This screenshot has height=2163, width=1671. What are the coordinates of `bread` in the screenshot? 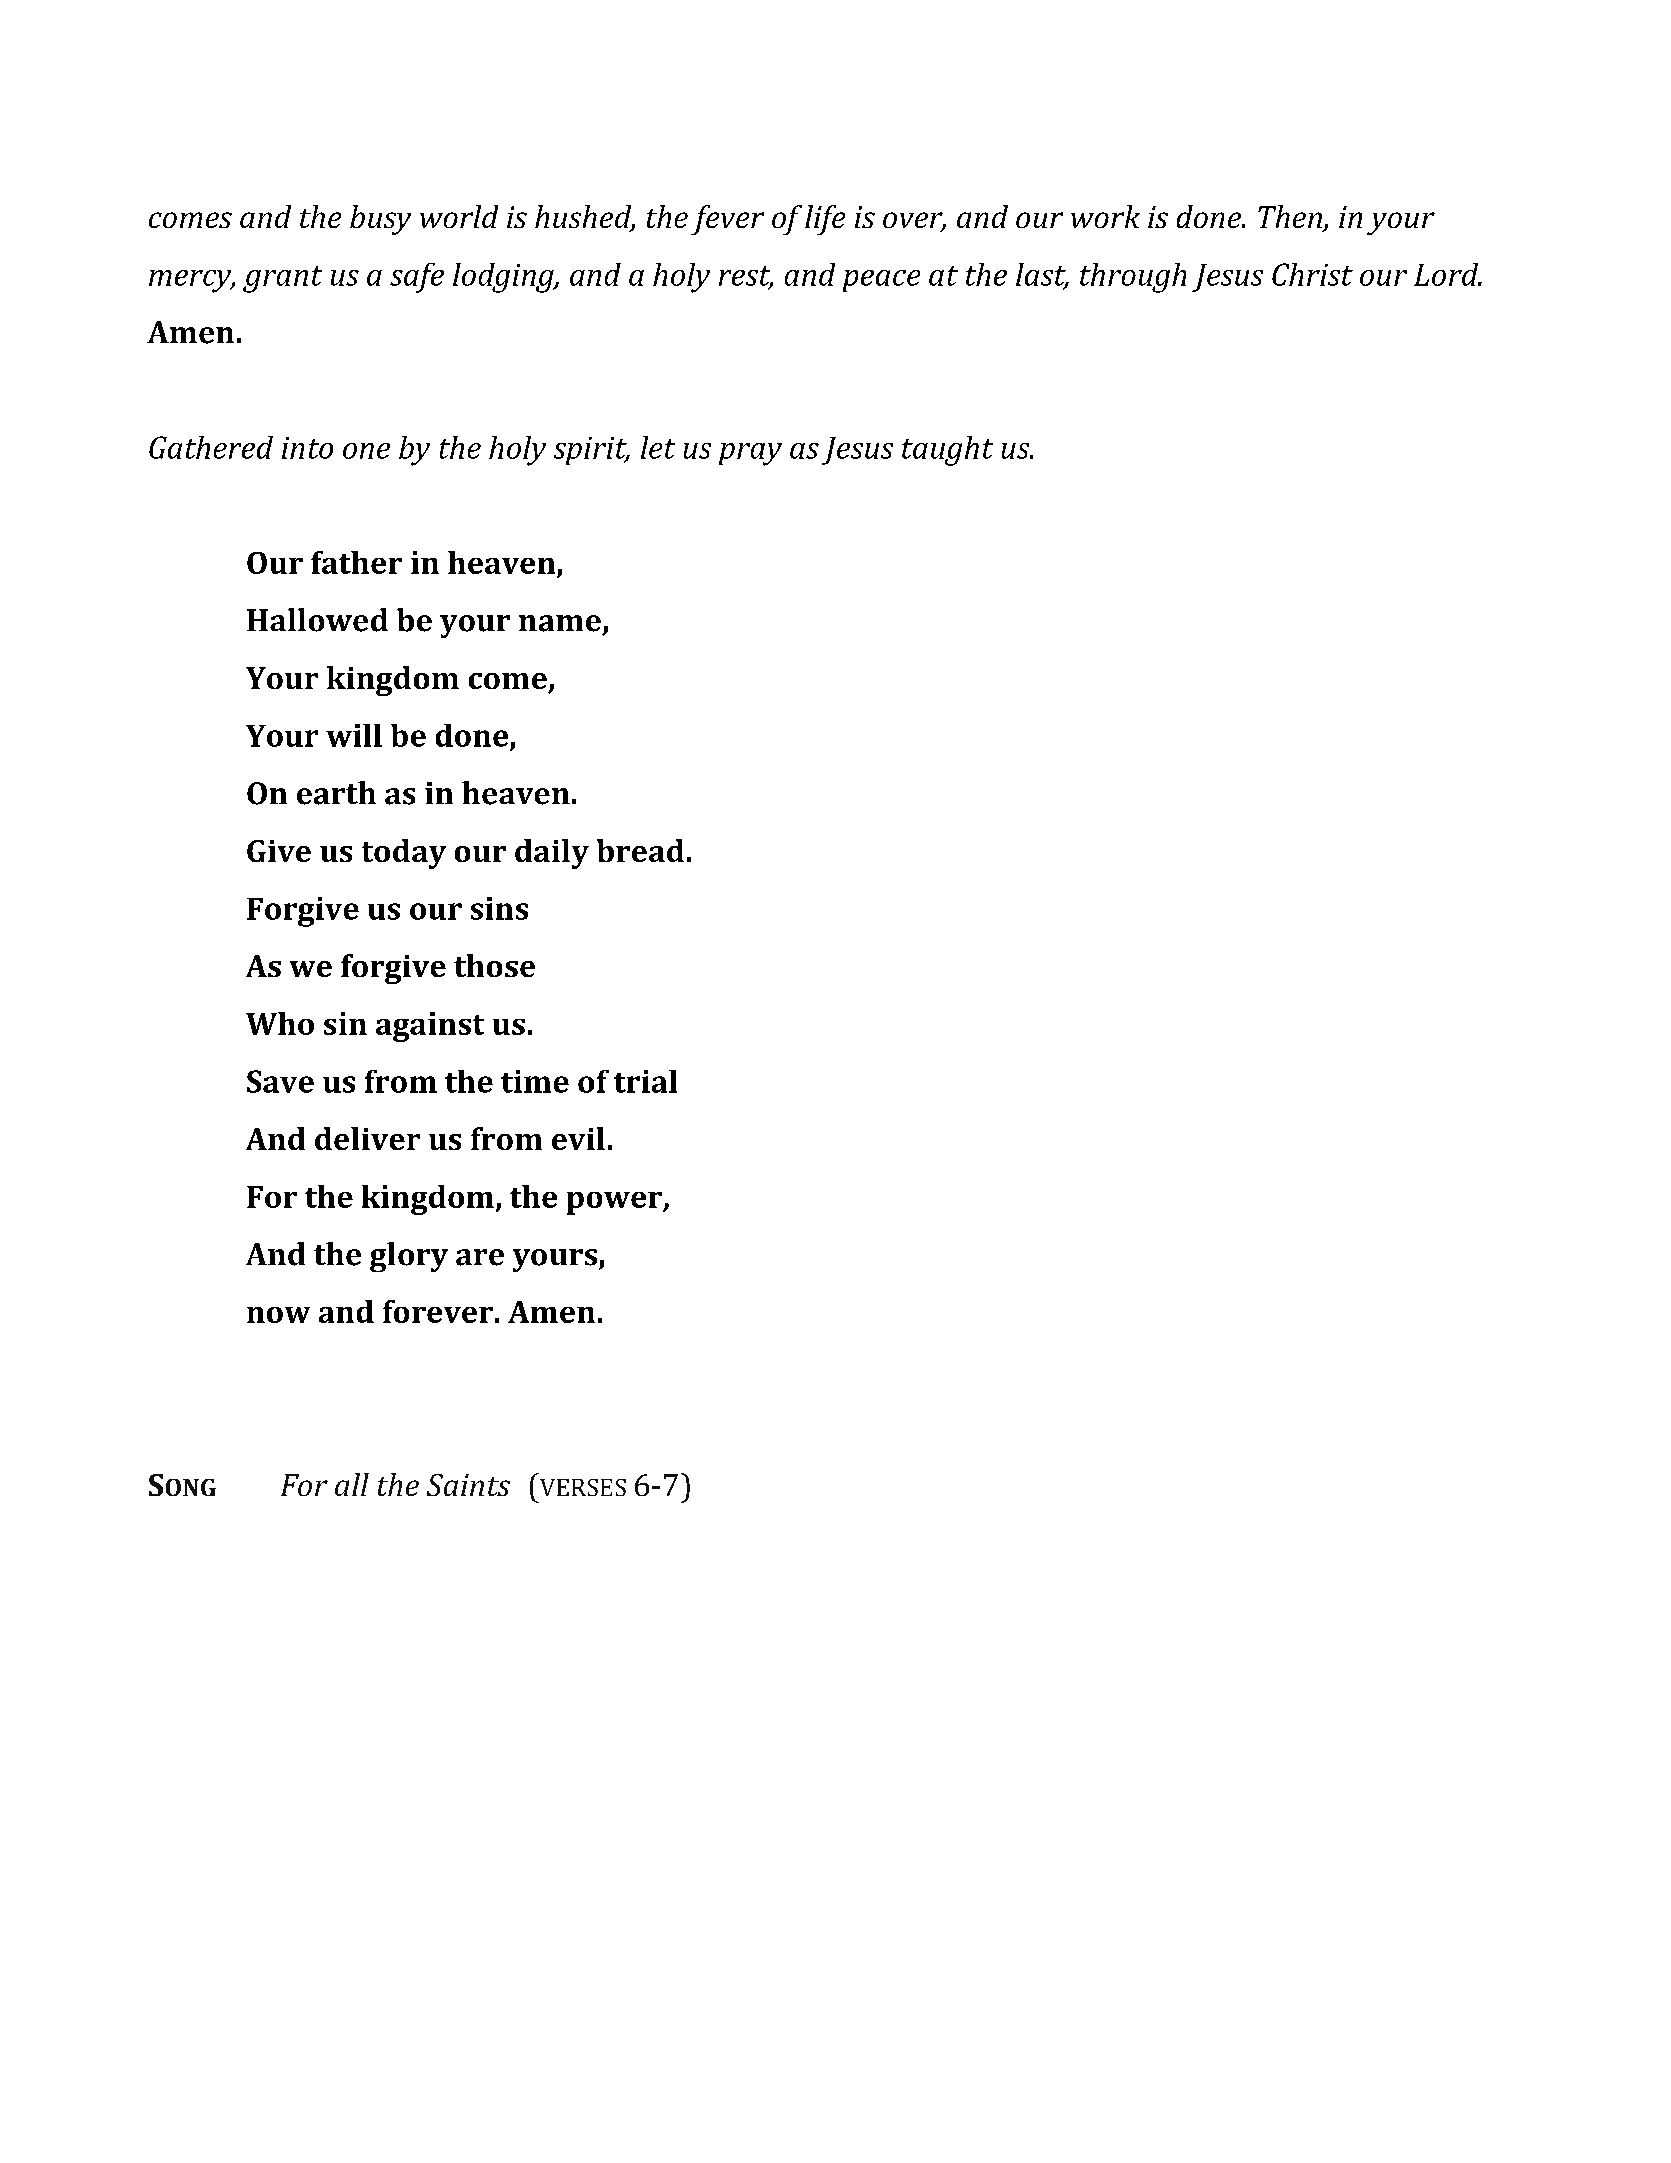 It's located at (640, 850).
